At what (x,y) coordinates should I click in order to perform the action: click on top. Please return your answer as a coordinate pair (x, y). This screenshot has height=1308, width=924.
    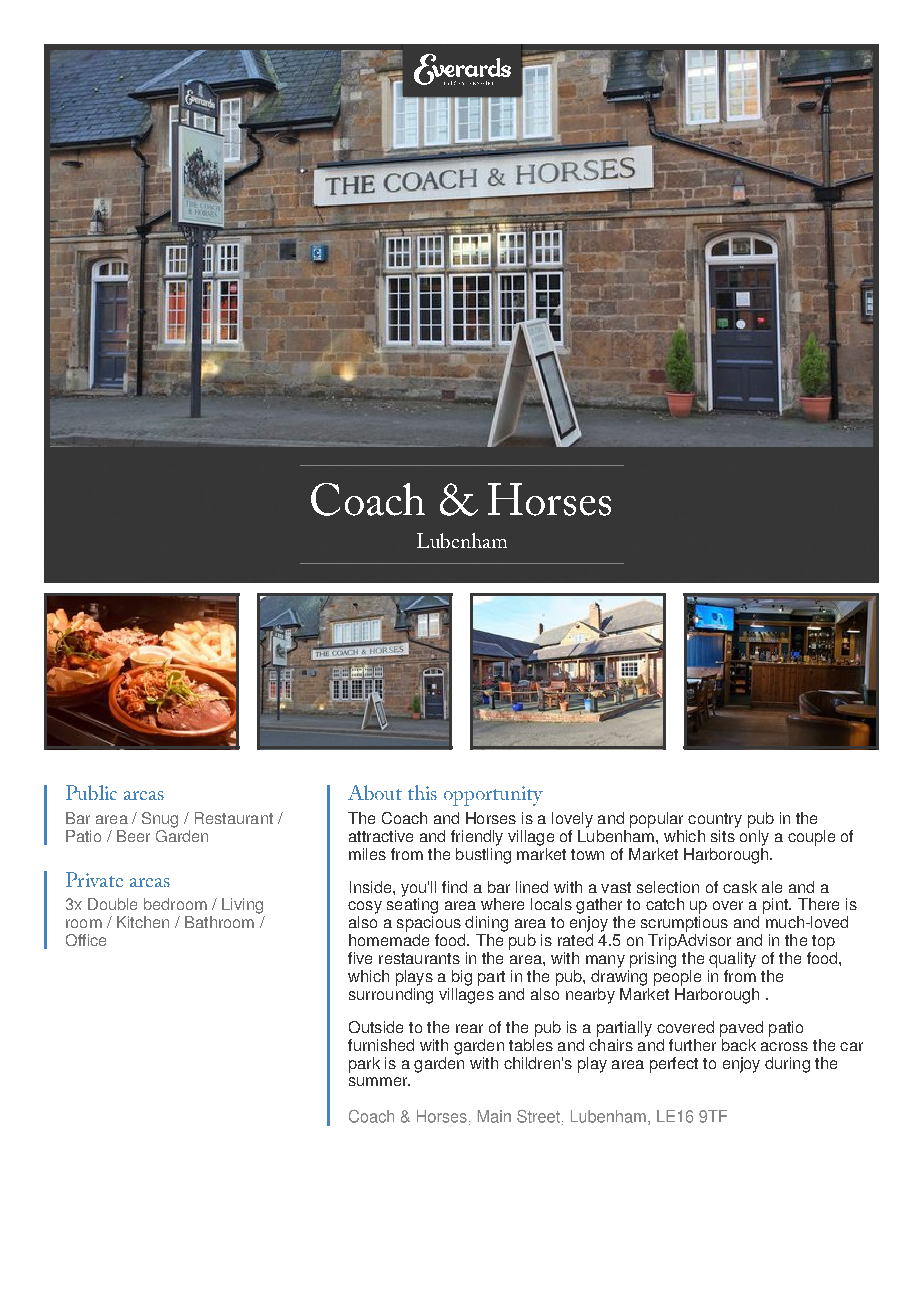
    Looking at the image, I should click on (823, 942).
